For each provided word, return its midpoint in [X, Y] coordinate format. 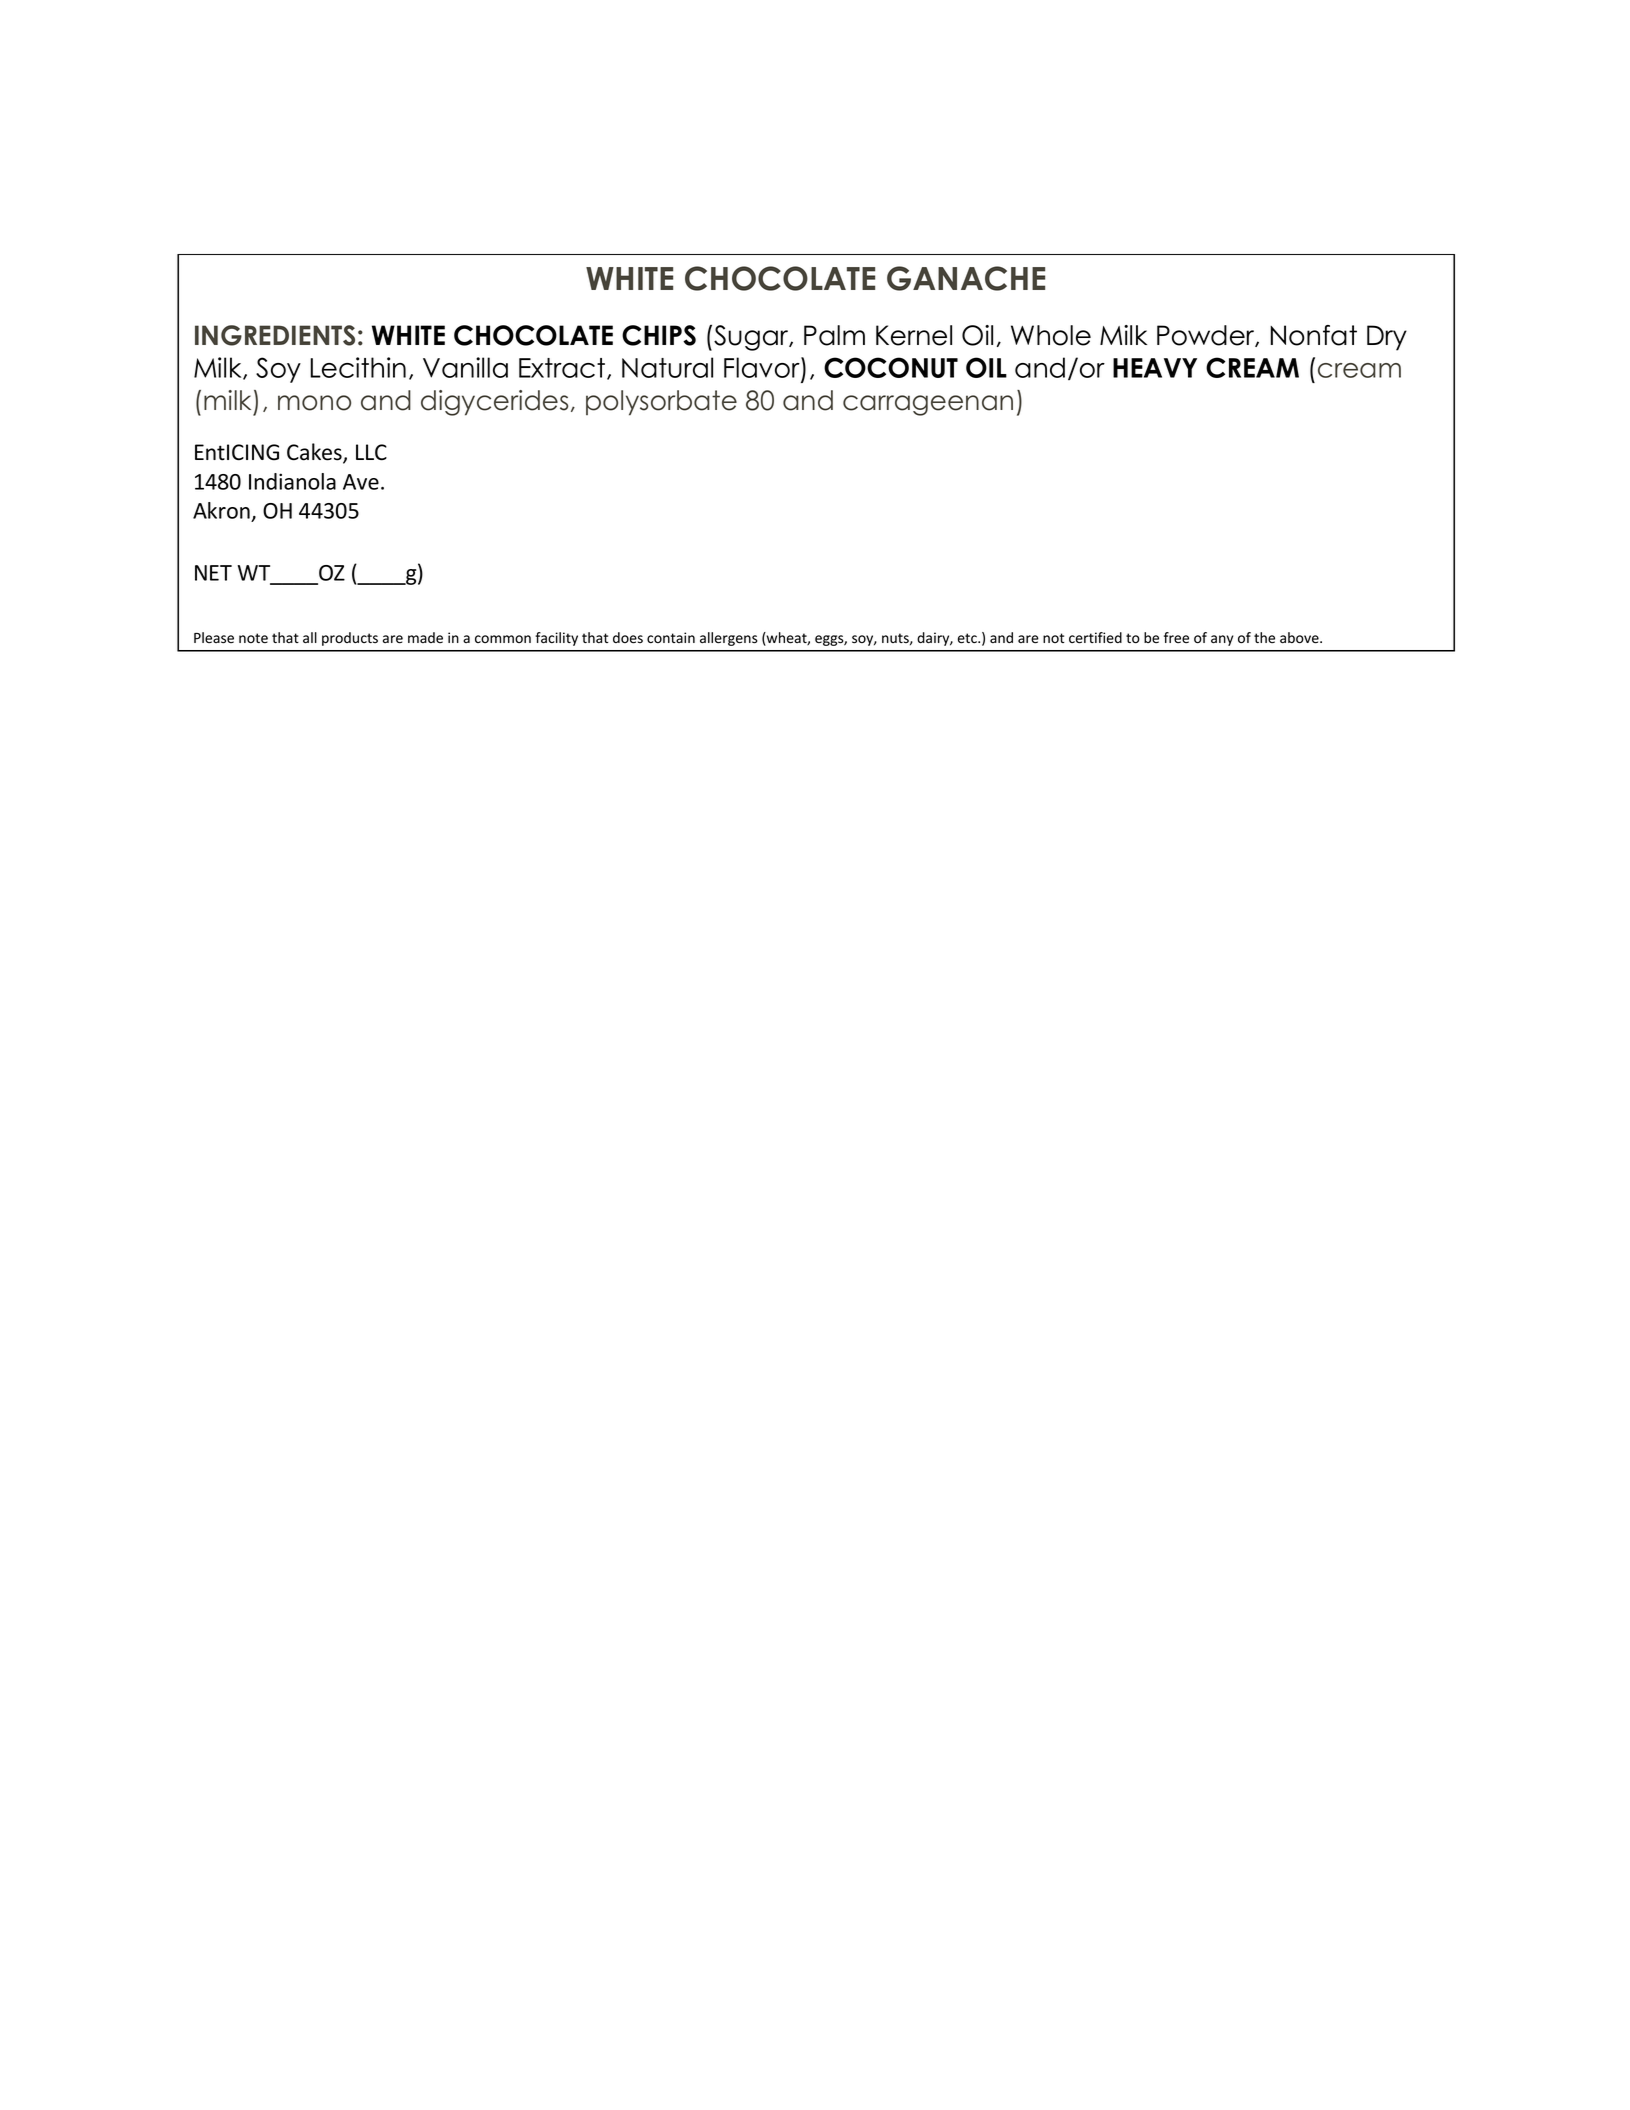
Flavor [763, 369]
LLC [371, 452]
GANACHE [966, 278]
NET [213, 573]
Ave [361, 482]
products [350, 639]
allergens [728, 639]
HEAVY [1155, 368]
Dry [1387, 338]
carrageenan [928, 405]
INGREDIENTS [275, 335]
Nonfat [1313, 335]
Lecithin [358, 367]
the [1264, 637]
